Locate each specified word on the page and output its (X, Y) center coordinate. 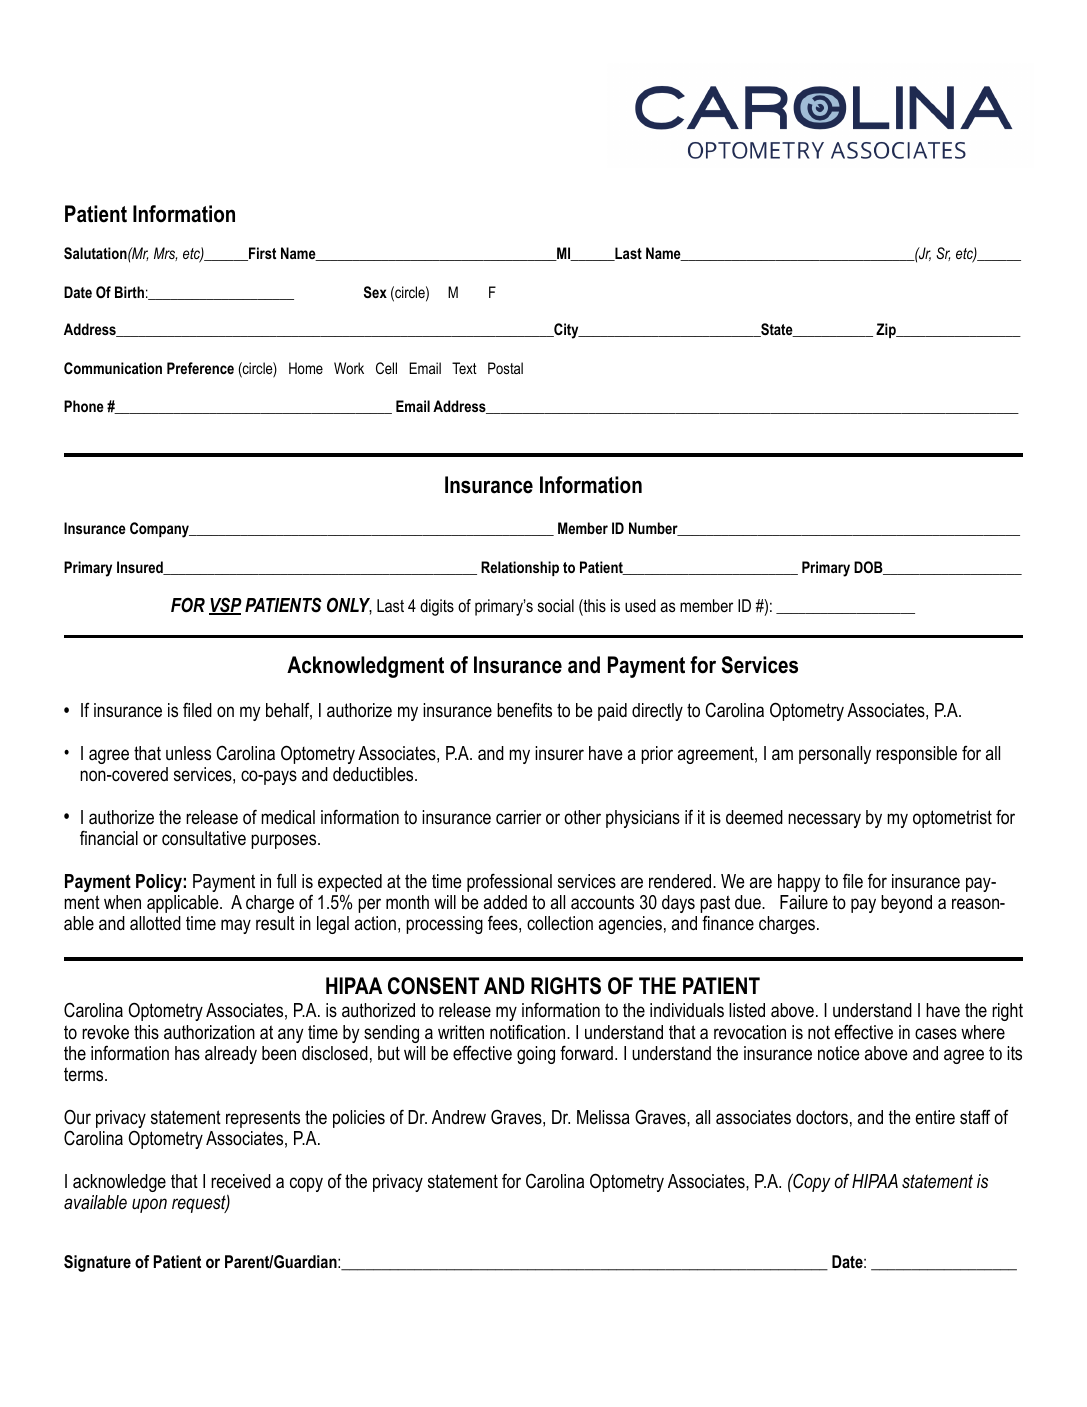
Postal (505, 368)
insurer (559, 753)
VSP (225, 606)
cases (936, 1034)
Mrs (165, 254)
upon (149, 1205)
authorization (209, 1032)
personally (835, 755)
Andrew (459, 1117)
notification (529, 1032)
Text (464, 368)
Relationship (520, 568)
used (640, 605)
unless (188, 753)
